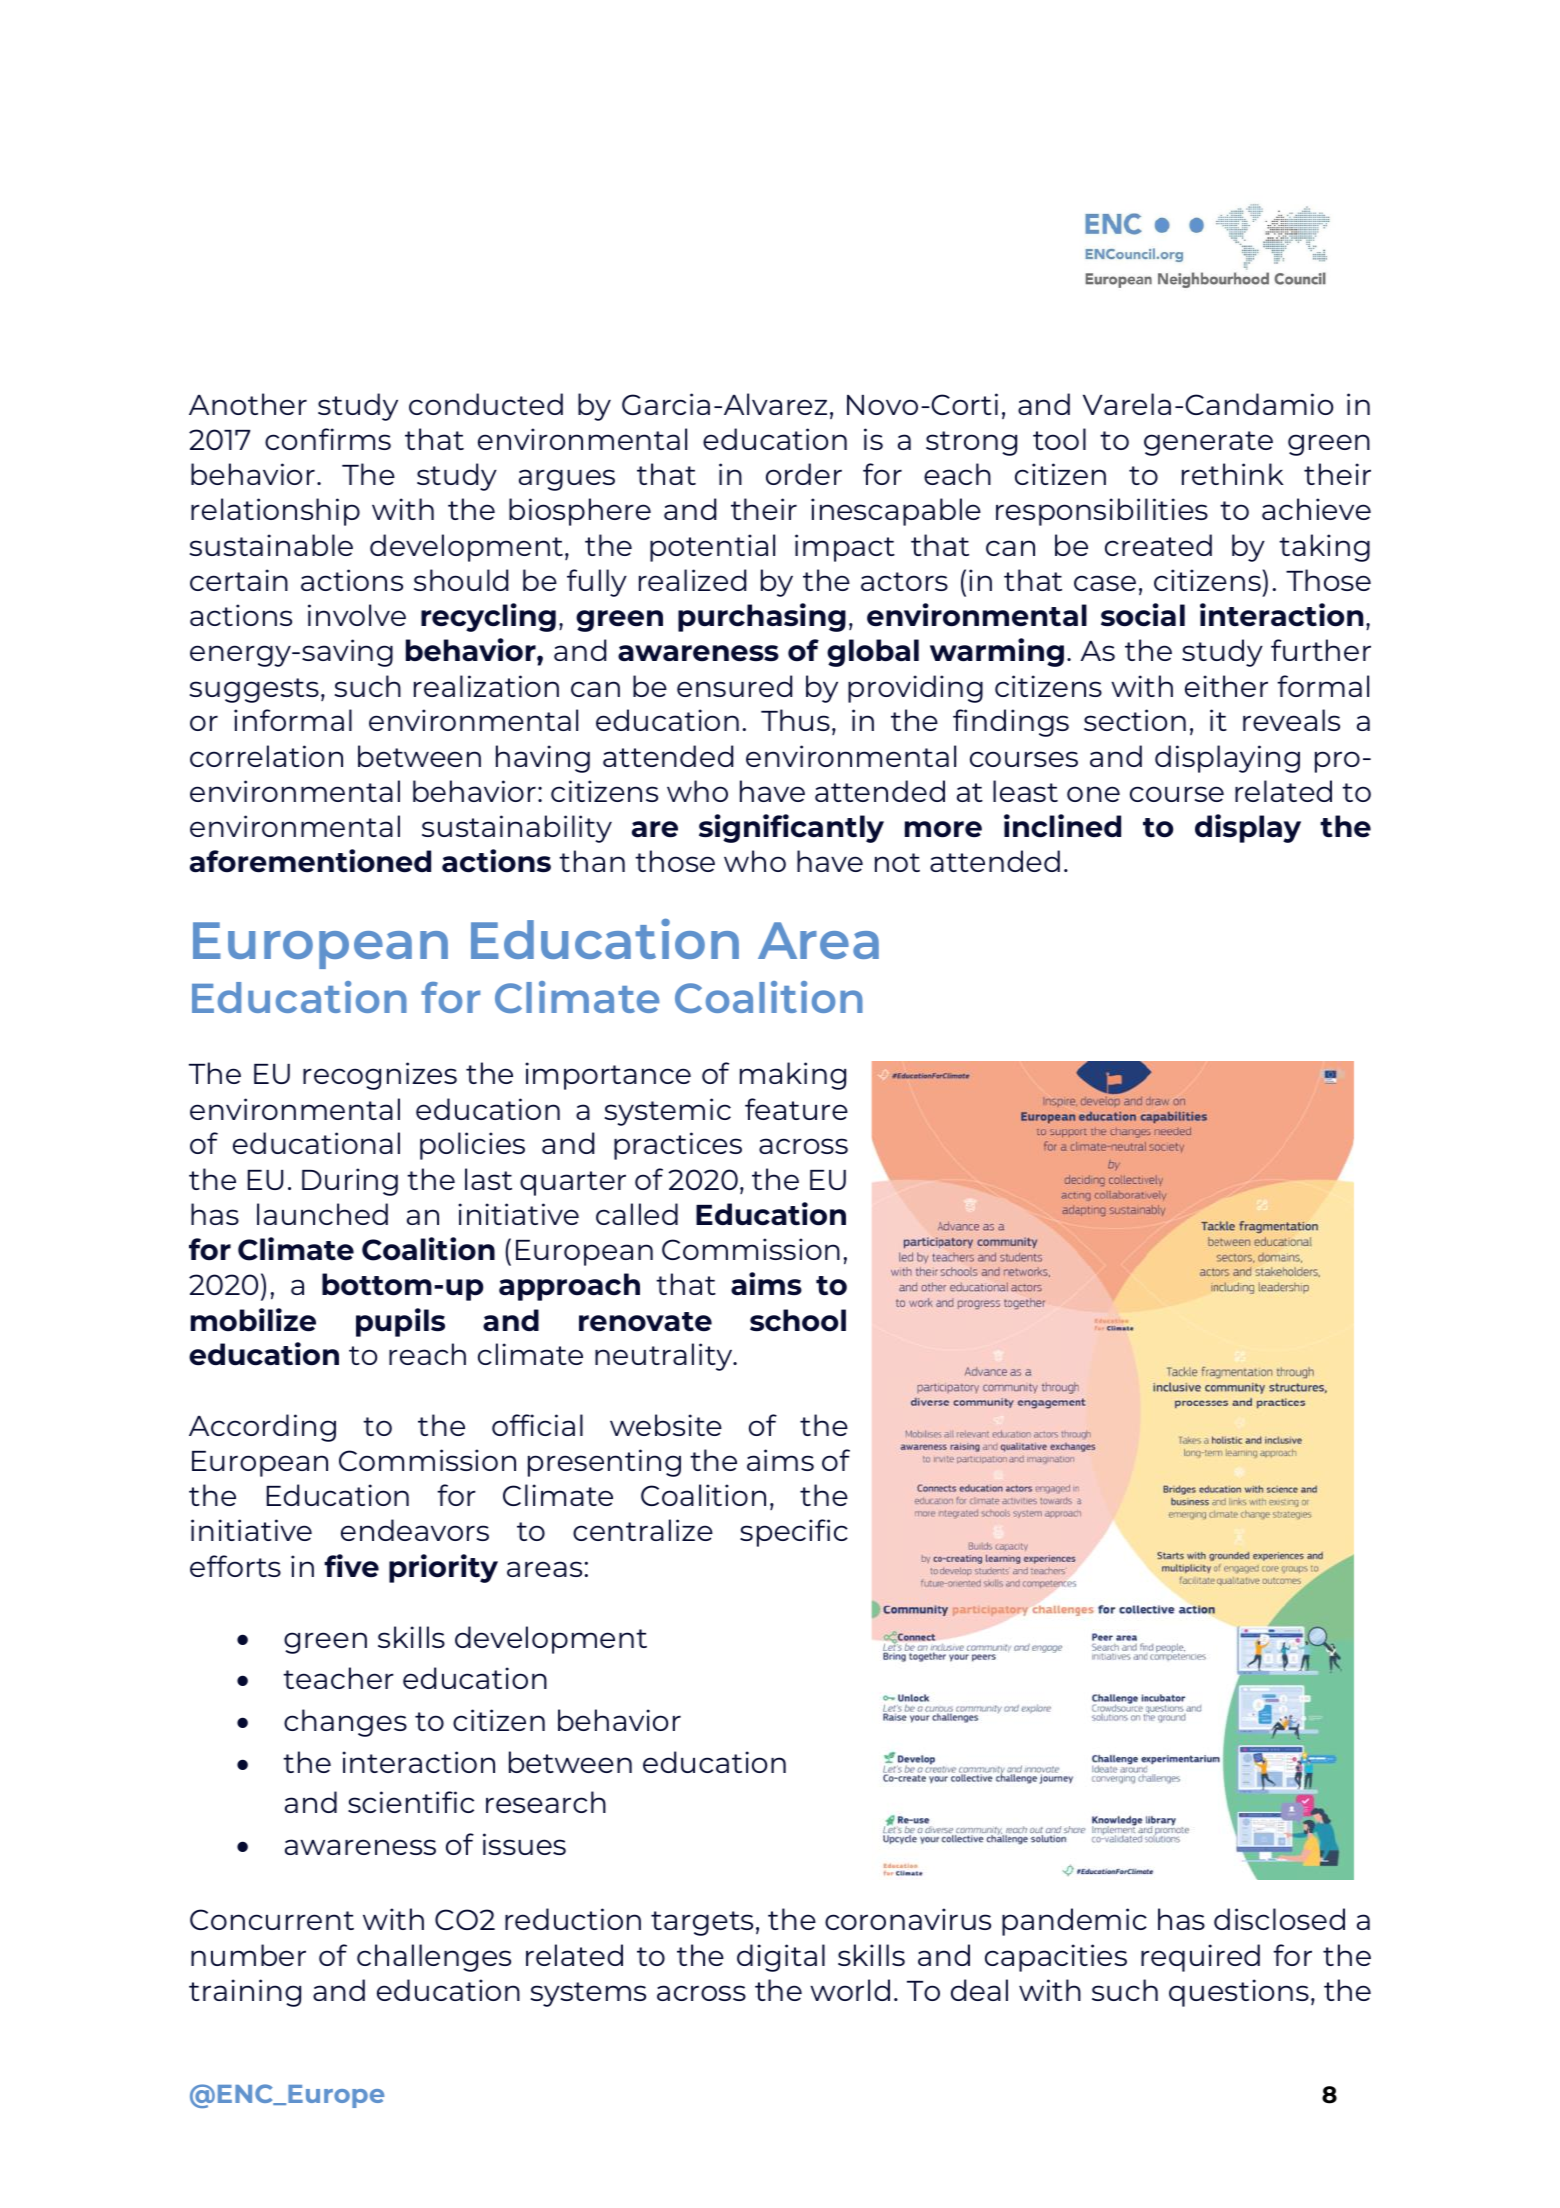 The width and height of the screenshot is (1560, 2208). What do you see at coordinates (434, 1958) in the screenshot?
I see `challenges` at bounding box center [434, 1958].
